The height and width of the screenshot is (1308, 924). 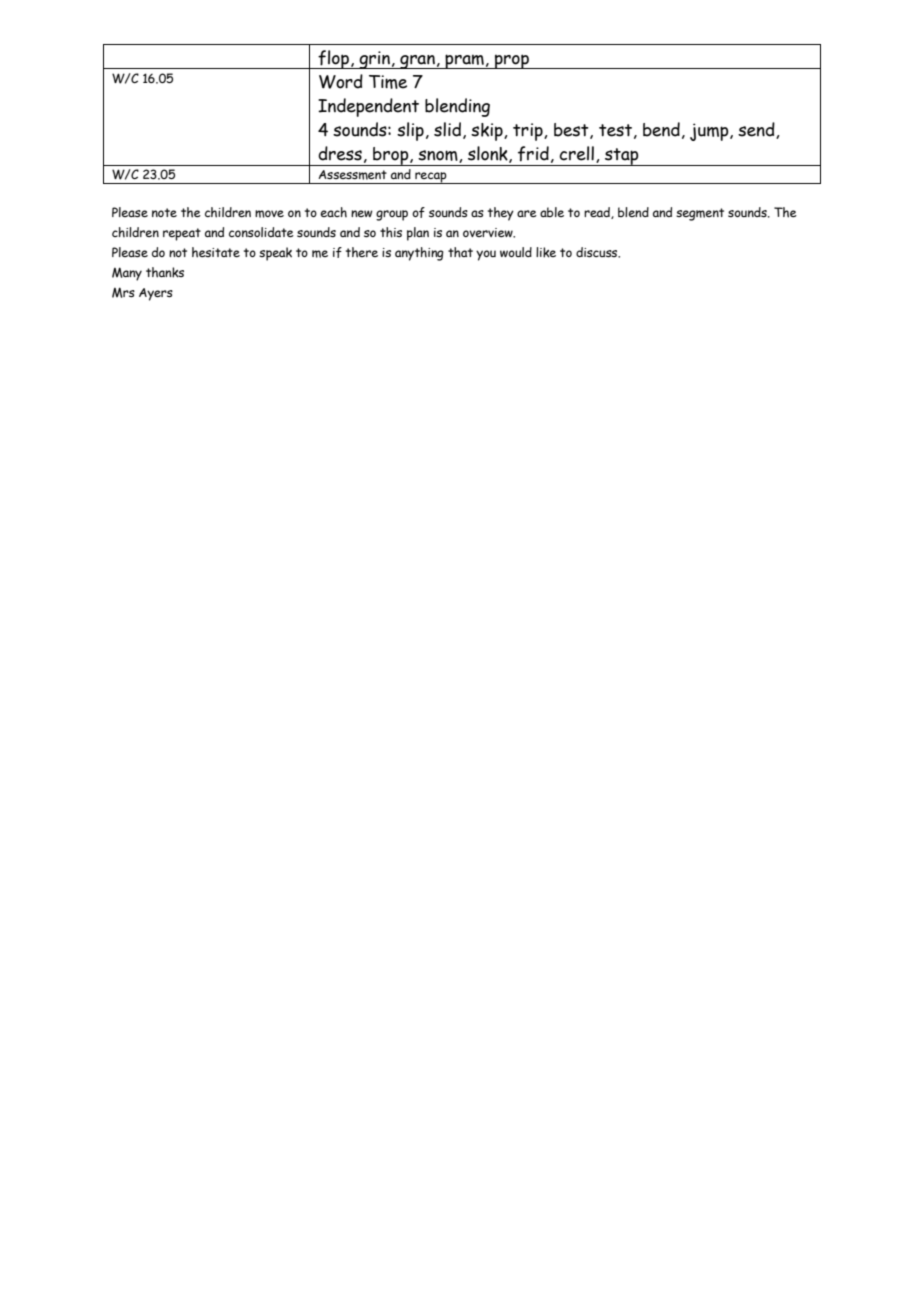 I want to click on prop, so click(x=512, y=61).
